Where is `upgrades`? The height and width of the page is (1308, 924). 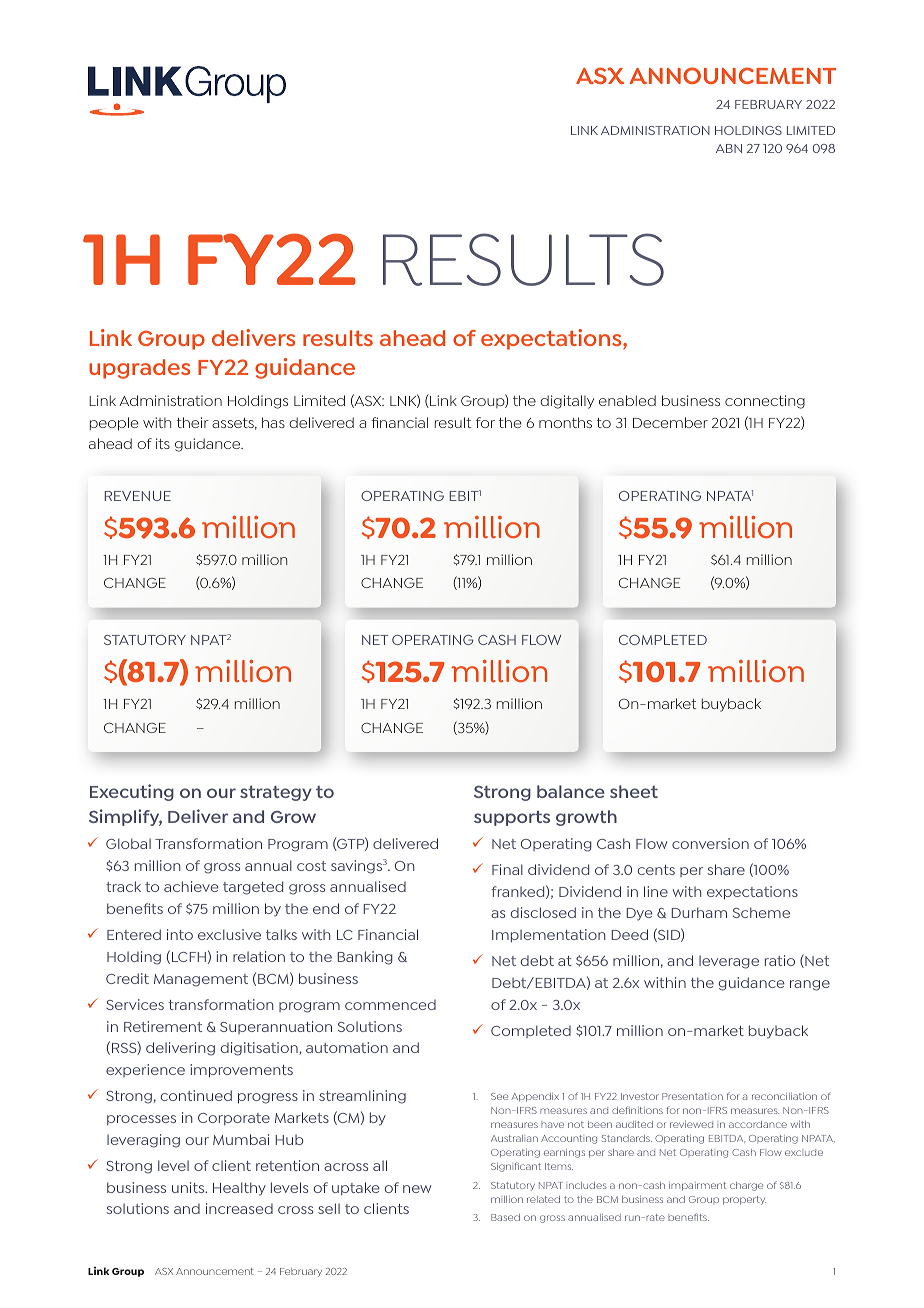
upgrades is located at coordinates (139, 369).
